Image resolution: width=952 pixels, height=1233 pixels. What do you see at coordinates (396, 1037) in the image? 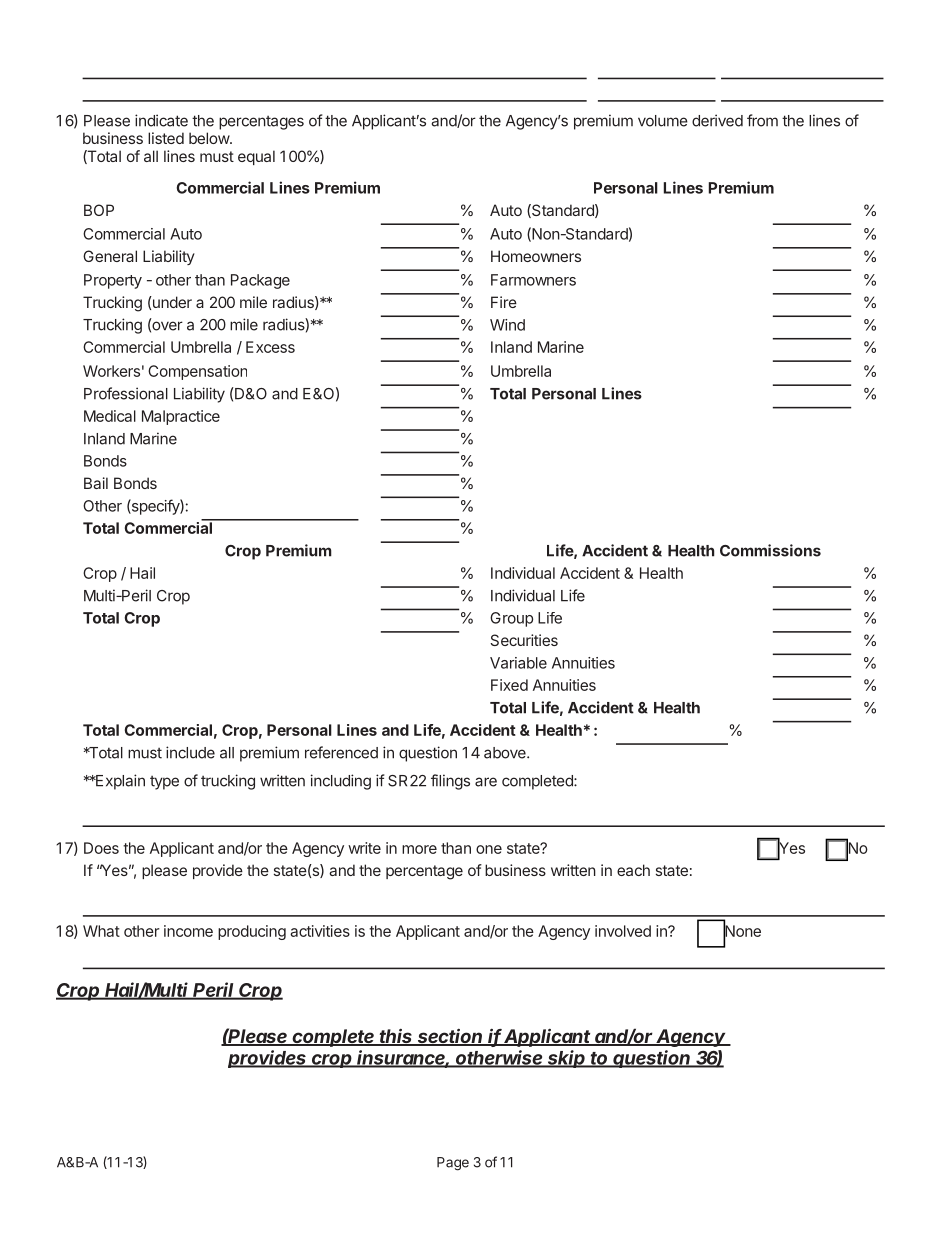
I see `this` at bounding box center [396, 1037].
